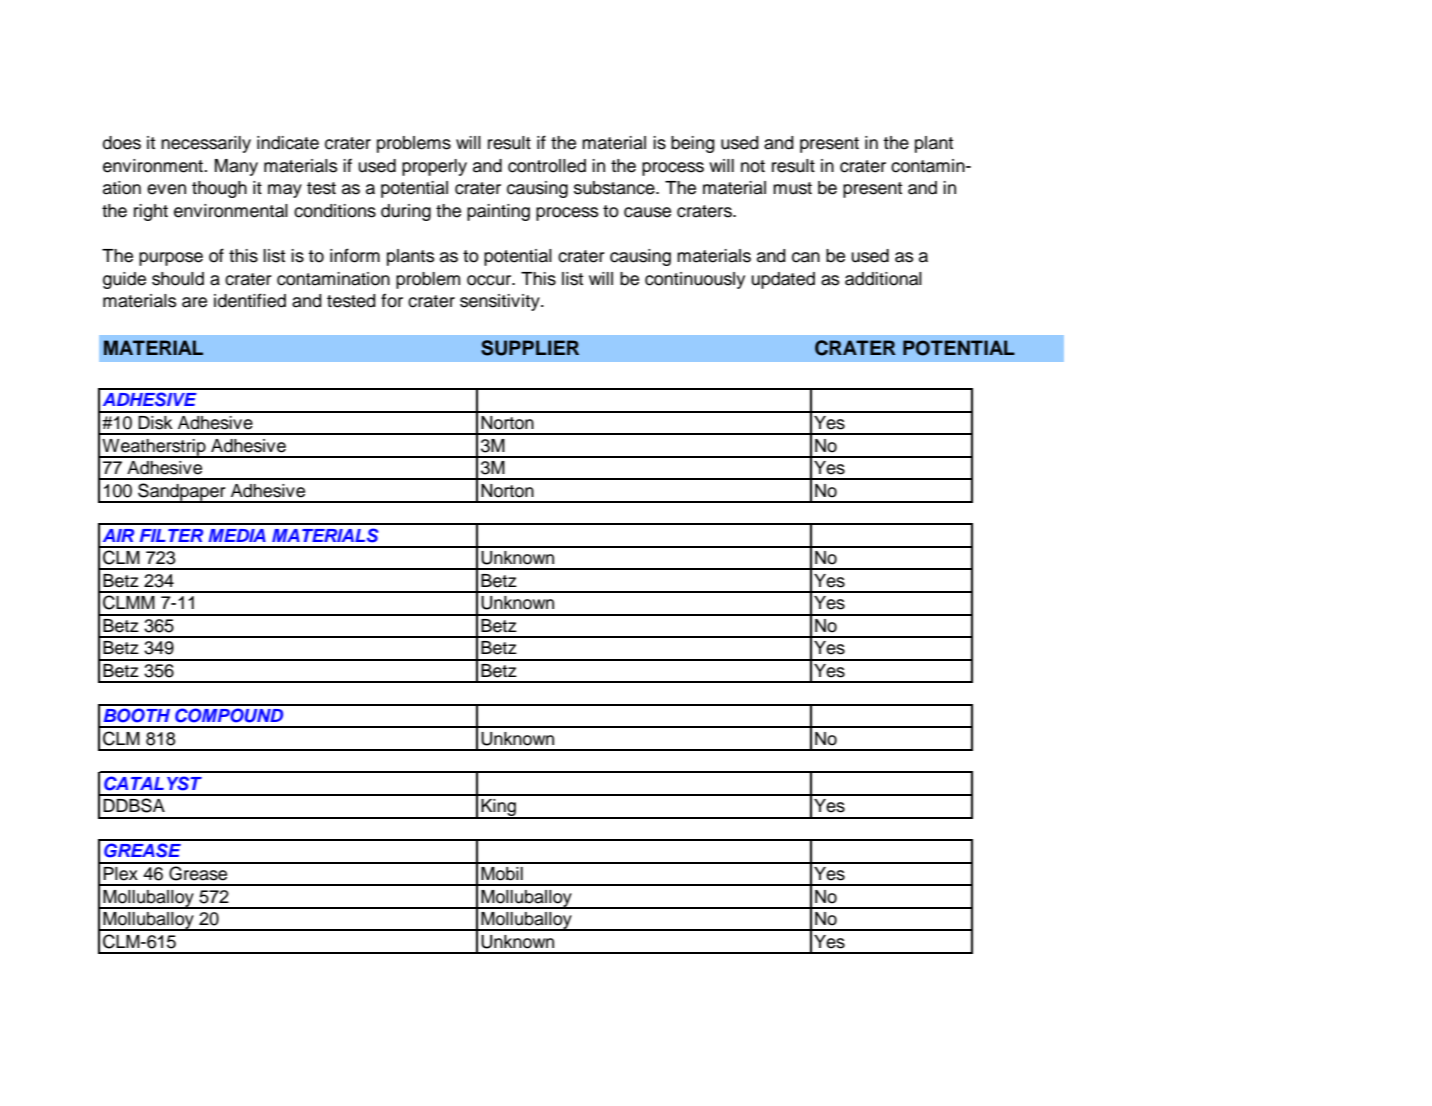 This screenshot has width=1432, height=1106. What do you see at coordinates (237, 535) in the screenshot?
I see `MEDIA` at bounding box center [237, 535].
